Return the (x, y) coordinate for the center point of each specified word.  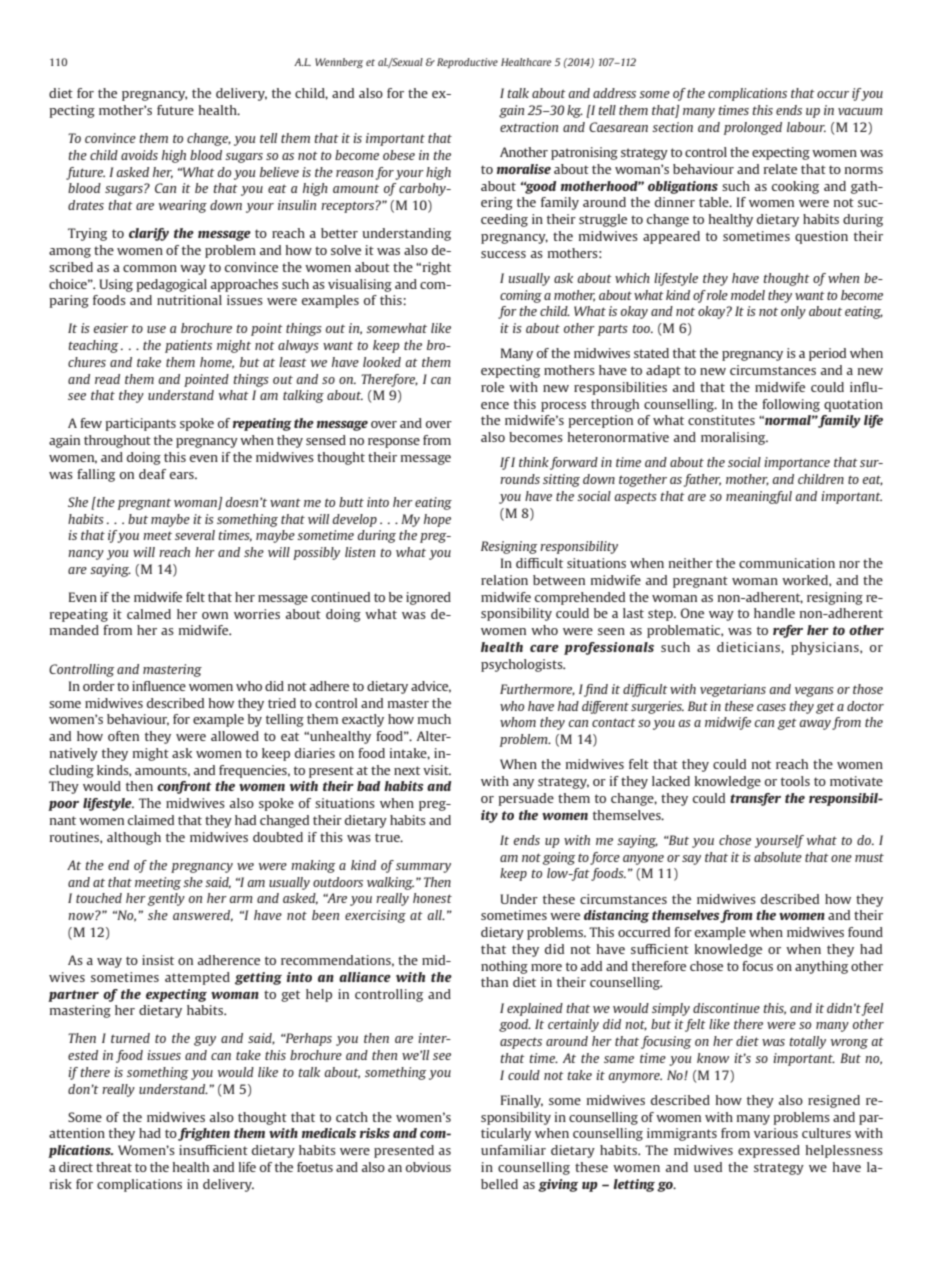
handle (774, 613)
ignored (428, 598)
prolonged (753, 128)
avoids (139, 155)
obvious (428, 1167)
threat (114, 1167)
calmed (149, 614)
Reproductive (467, 63)
